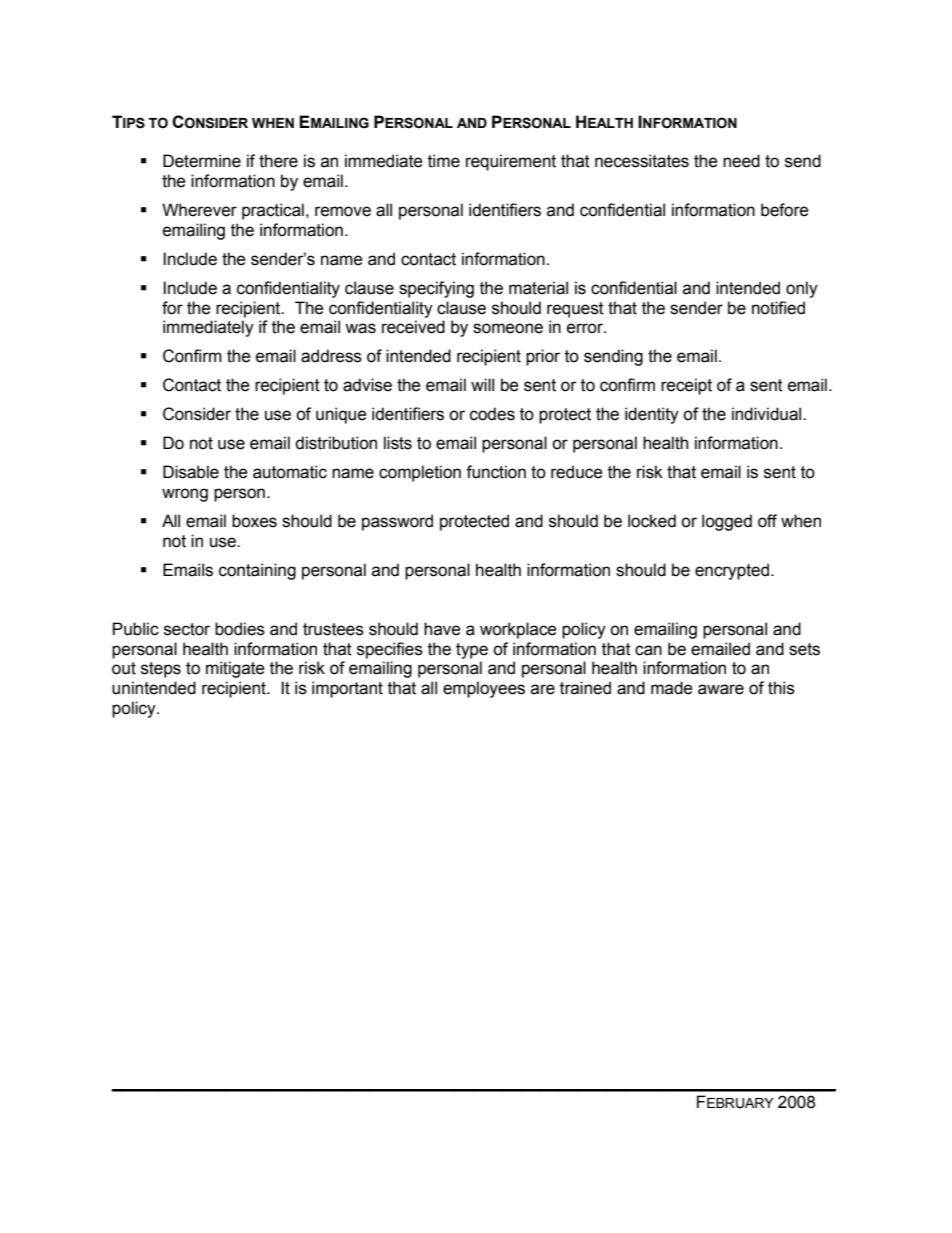 The height and width of the screenshot is (1233, 952). Describe the element at coordinates (235, 669) in the screenshot. I see `mitigate` at that location.
